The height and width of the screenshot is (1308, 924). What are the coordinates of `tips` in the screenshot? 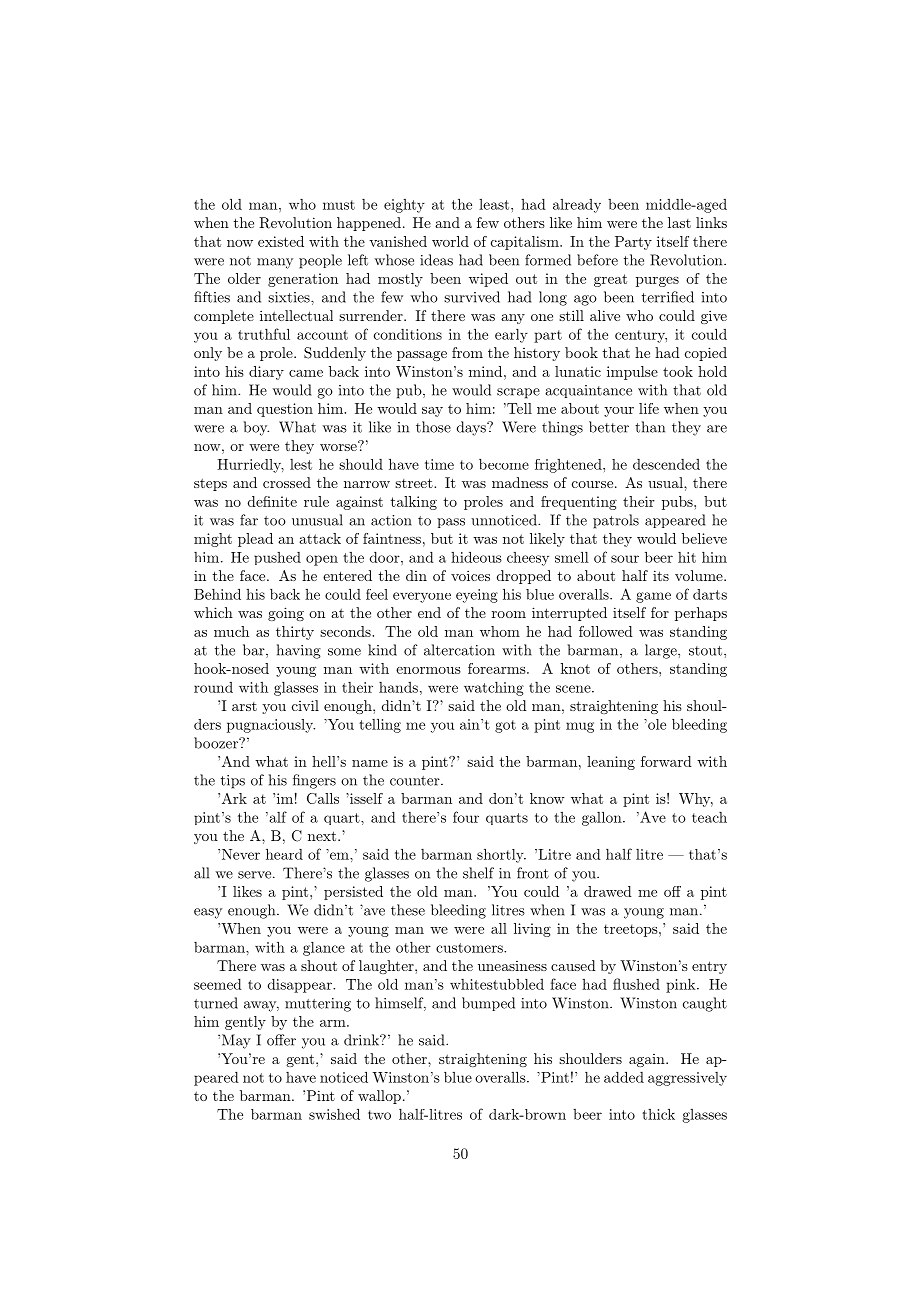 It's located at (233, 782).
